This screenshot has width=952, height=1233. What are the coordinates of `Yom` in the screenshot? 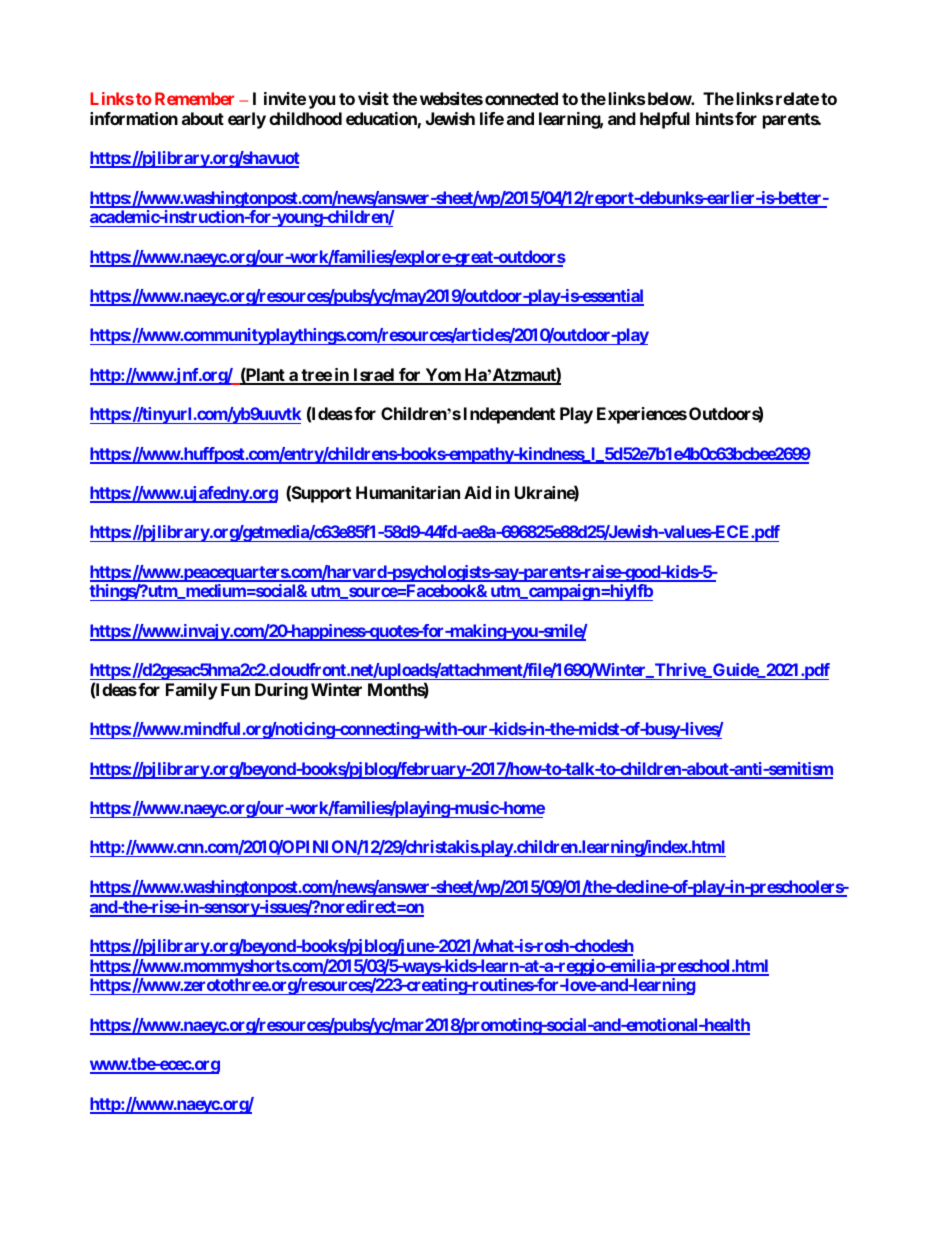 It's located at (442, 376).
